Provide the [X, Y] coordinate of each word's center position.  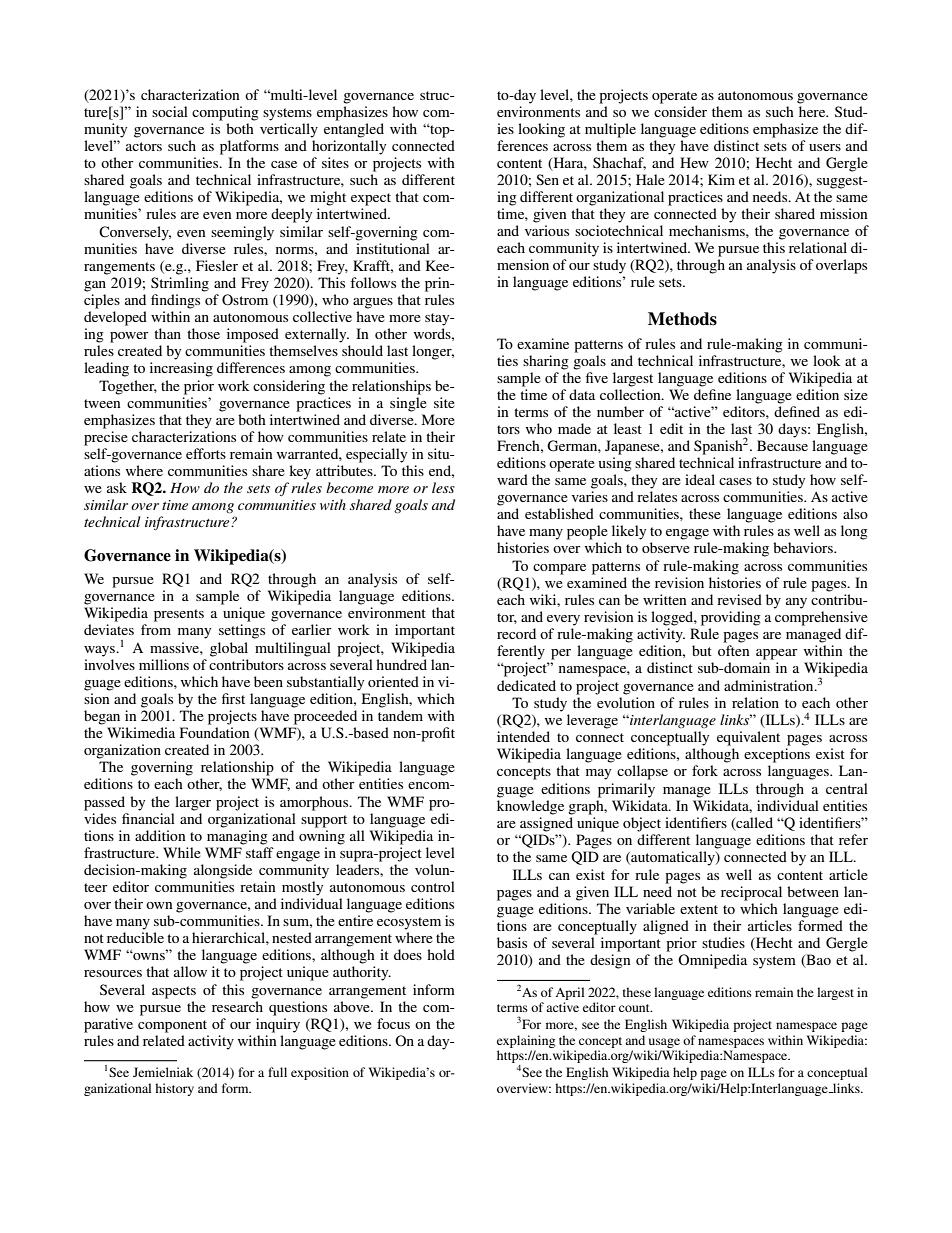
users [825, 147]
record [516, 633]
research [237, 1006]
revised [739, 599]
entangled [354, 130]
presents [179, 615]
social [170, 111]
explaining [526, 1041]
